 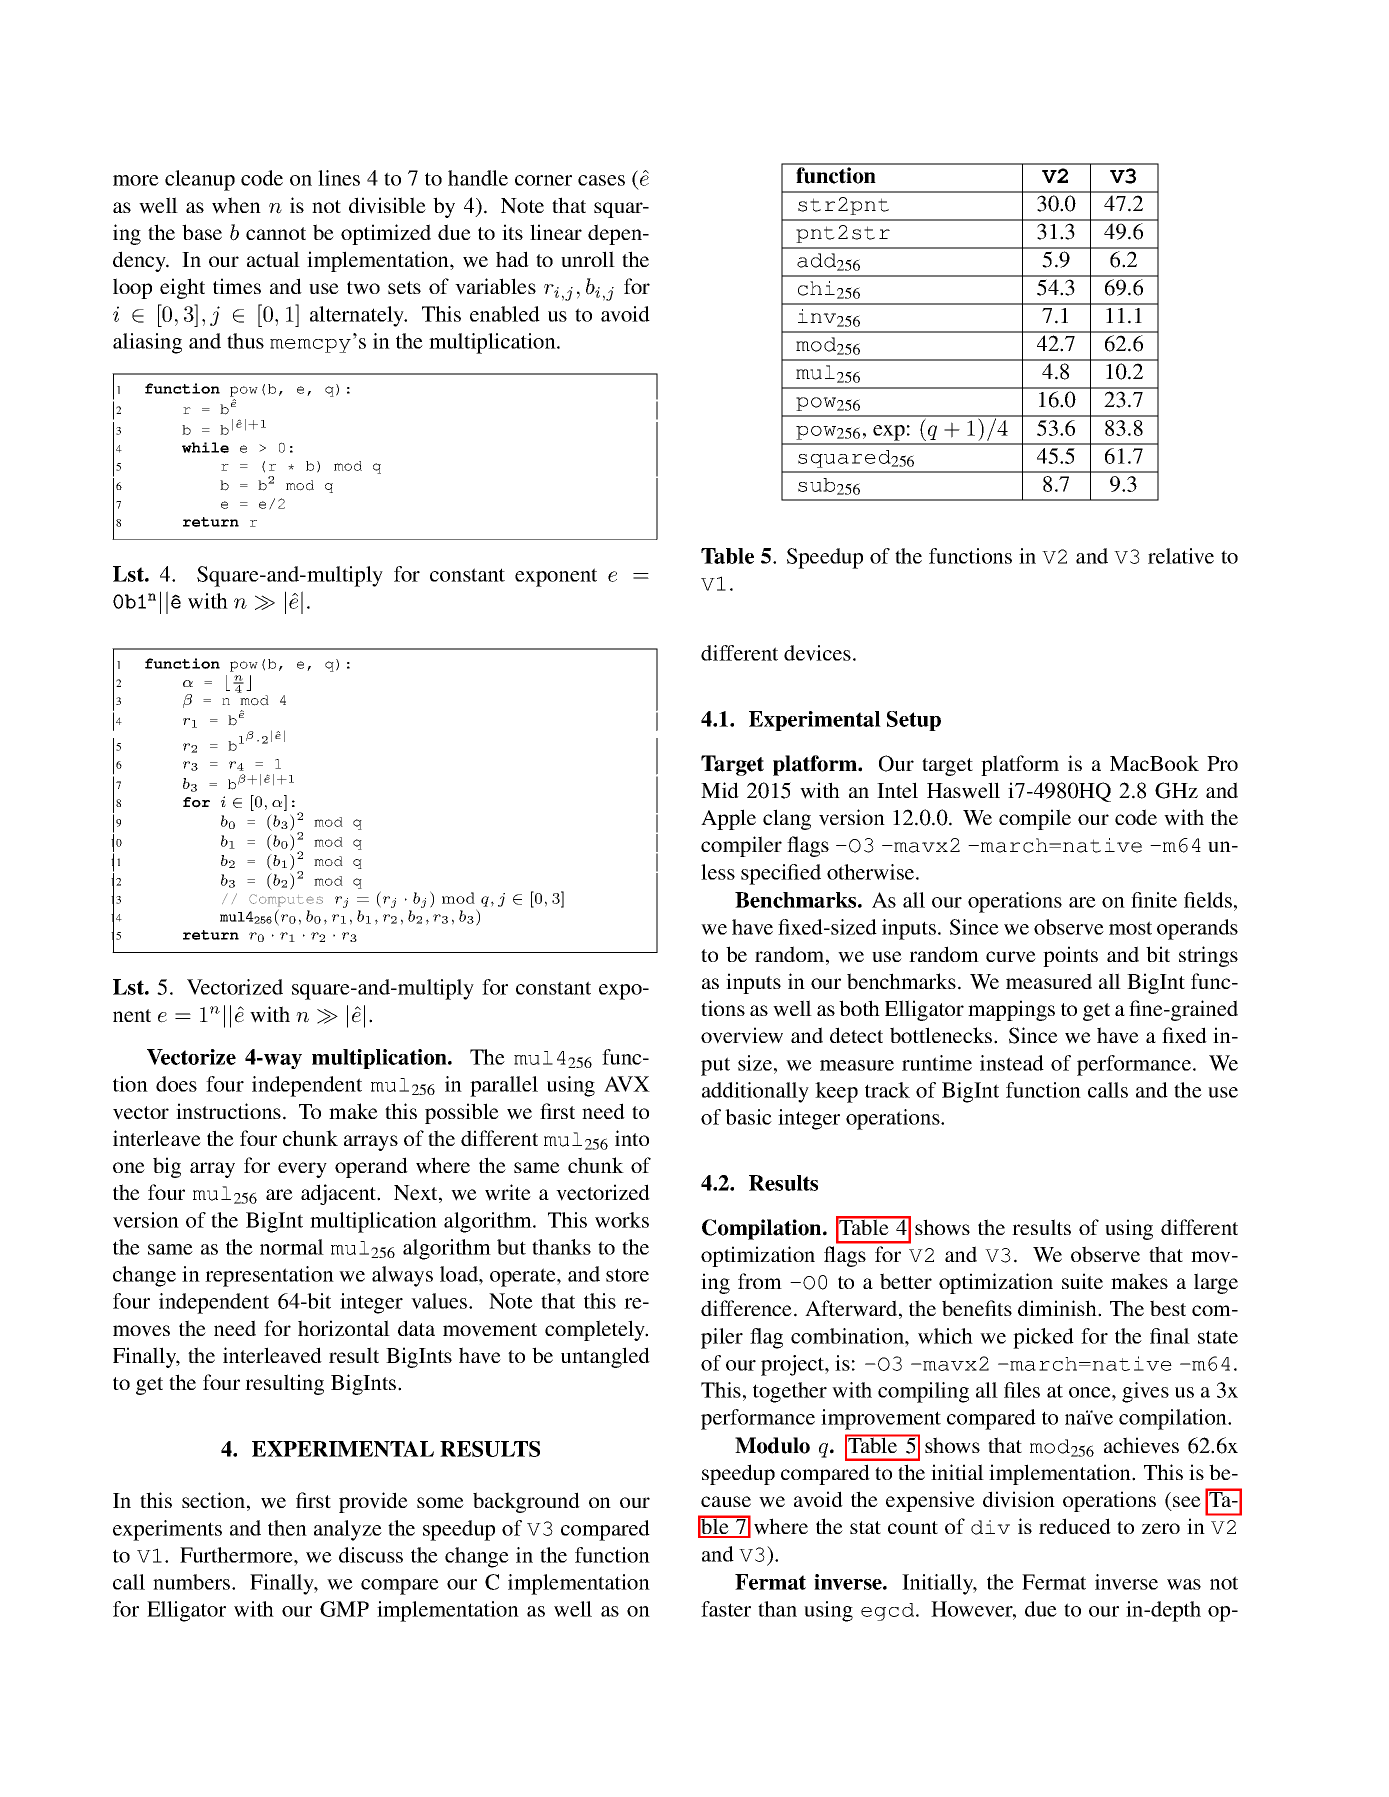 I want to click on Apple, so click(x=728, y=819).
